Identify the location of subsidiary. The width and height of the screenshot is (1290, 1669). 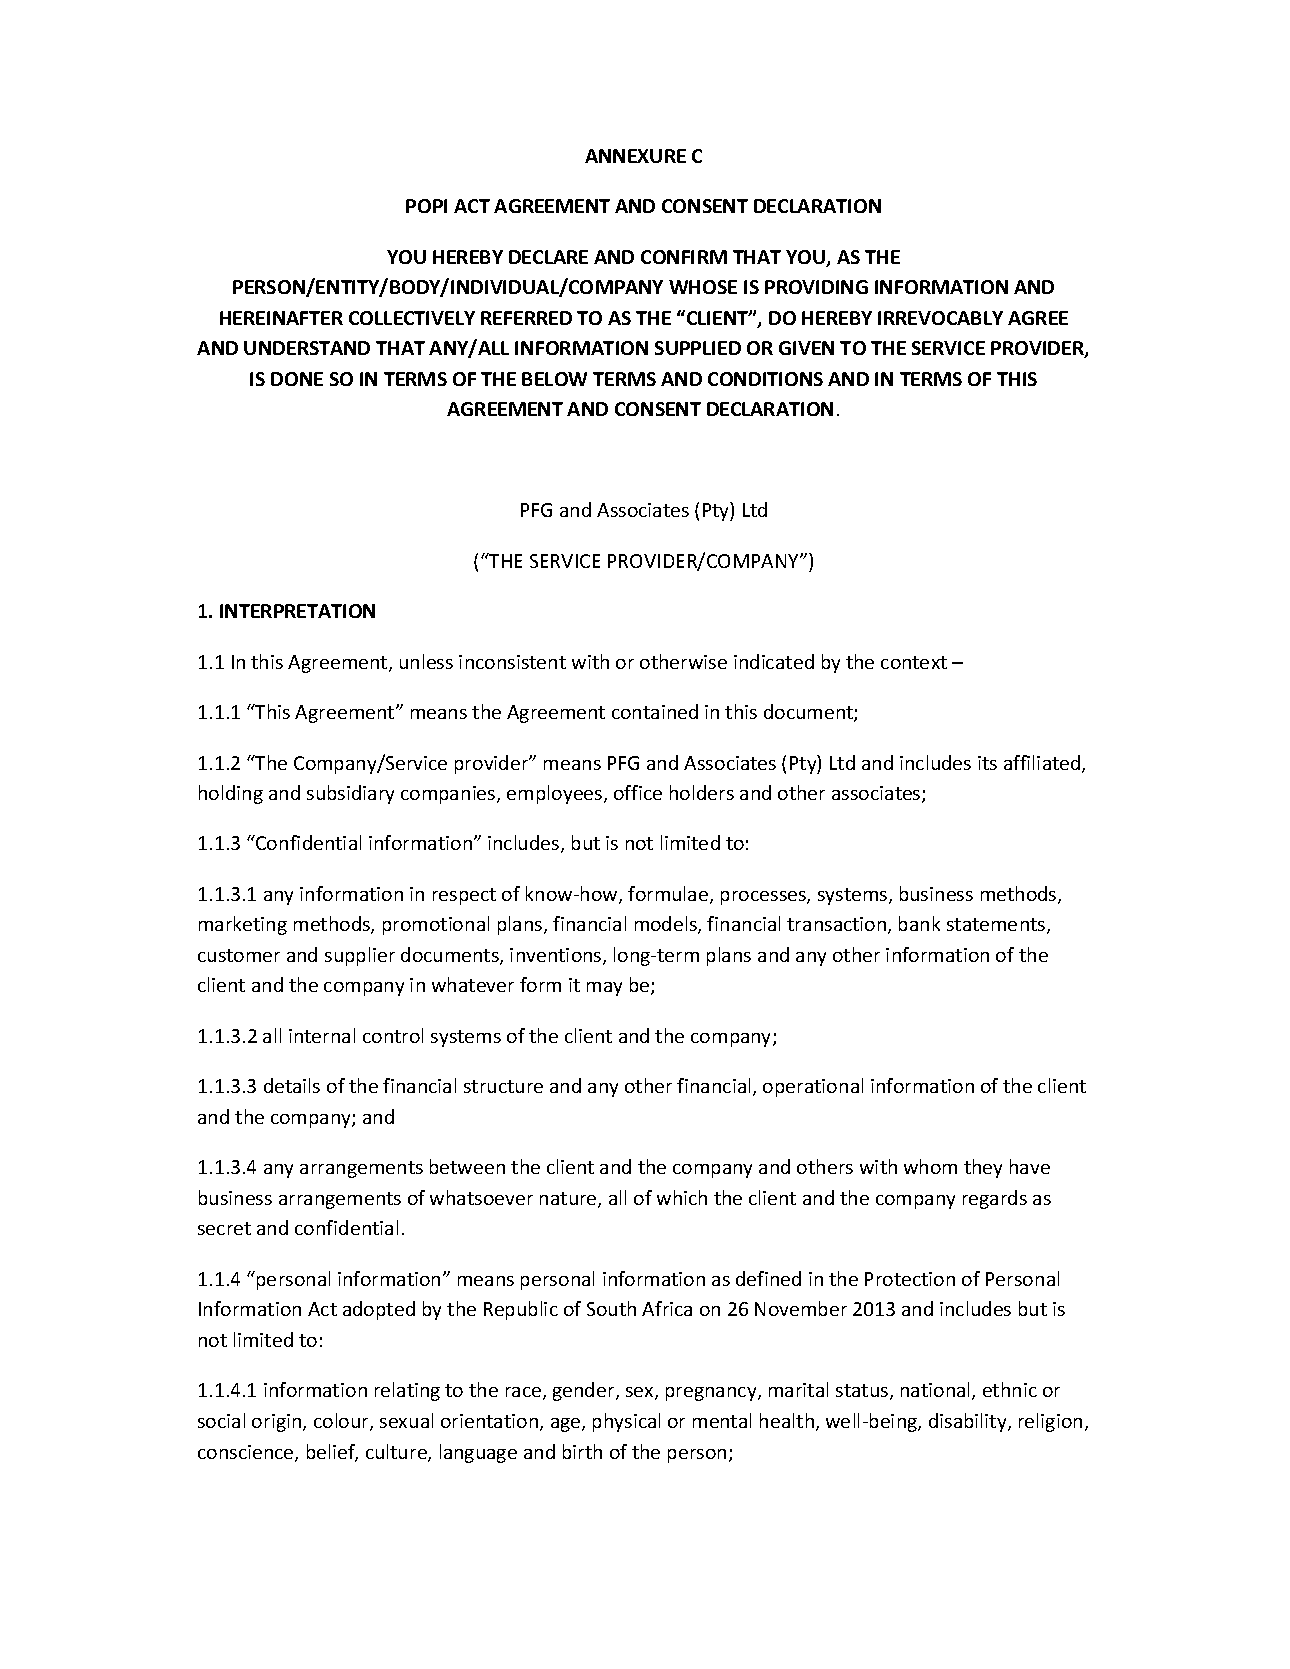
(350, 794).
